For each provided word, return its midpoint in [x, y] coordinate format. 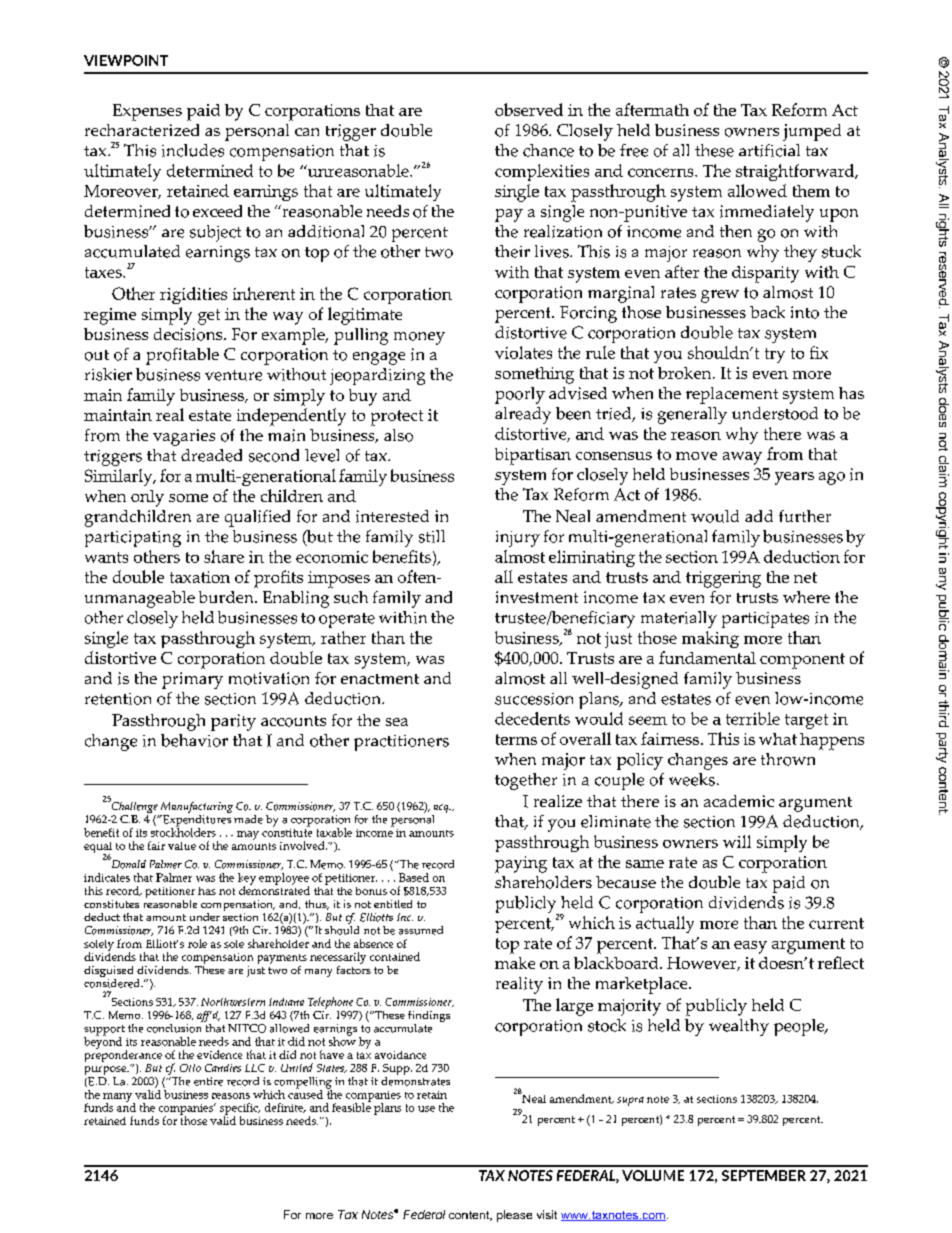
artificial [769, 150]
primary [192, 680]
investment [537, 597]
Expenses [147, 112]
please [514, 1216]
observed [529, 109]
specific [240, 1110]
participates [765, 620]
